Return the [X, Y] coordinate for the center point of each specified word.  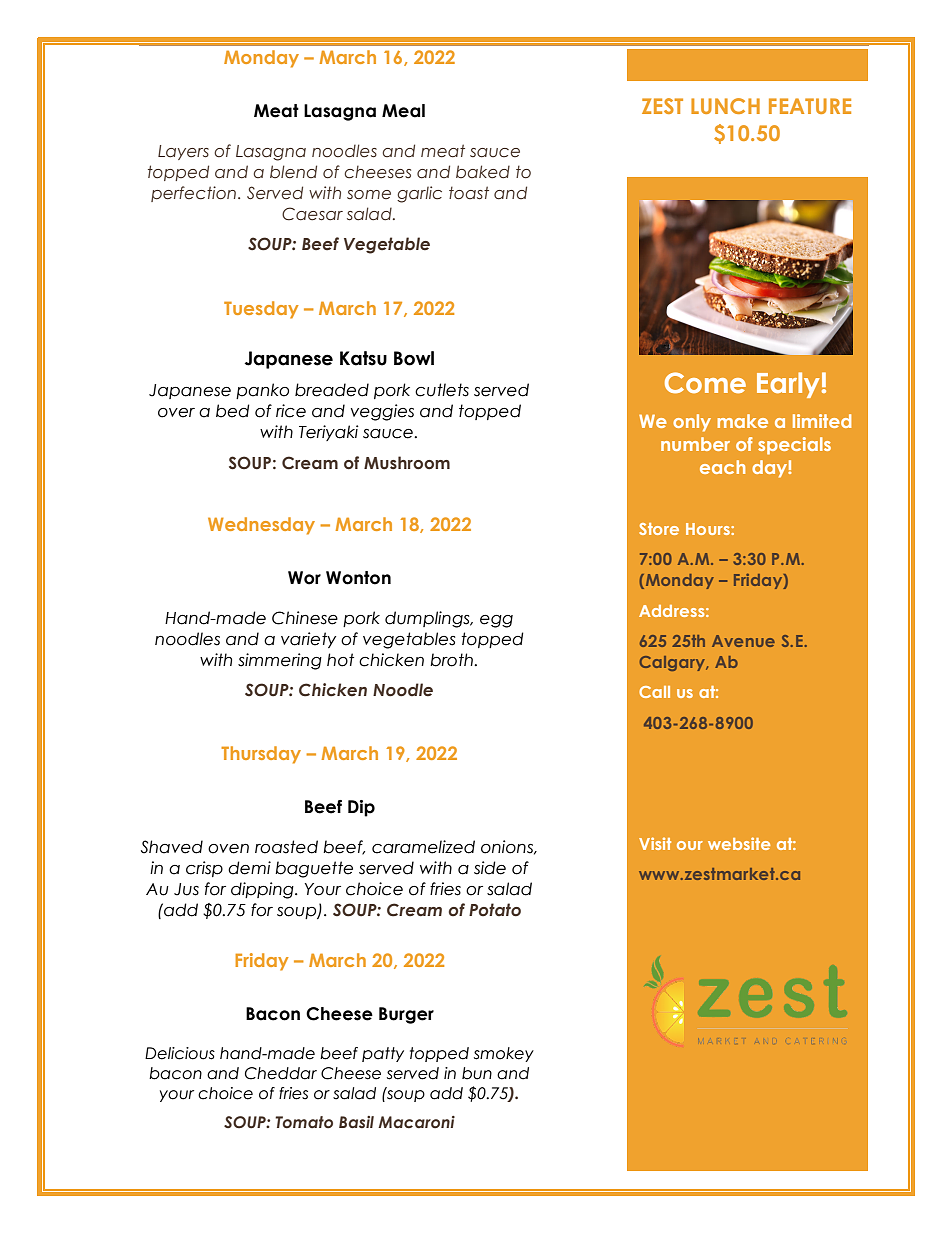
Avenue [743, 641]
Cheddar [281, 1073]
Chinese [305, 618]
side [490, 868]
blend [293, 172]
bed [233, 411]
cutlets [442, 390]
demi [249, 868]
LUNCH [725, 106]
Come [705, 382]
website [739, 843]
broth [452, 660]
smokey [504, 1054]
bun [477, 1073]
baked [483, 172]
